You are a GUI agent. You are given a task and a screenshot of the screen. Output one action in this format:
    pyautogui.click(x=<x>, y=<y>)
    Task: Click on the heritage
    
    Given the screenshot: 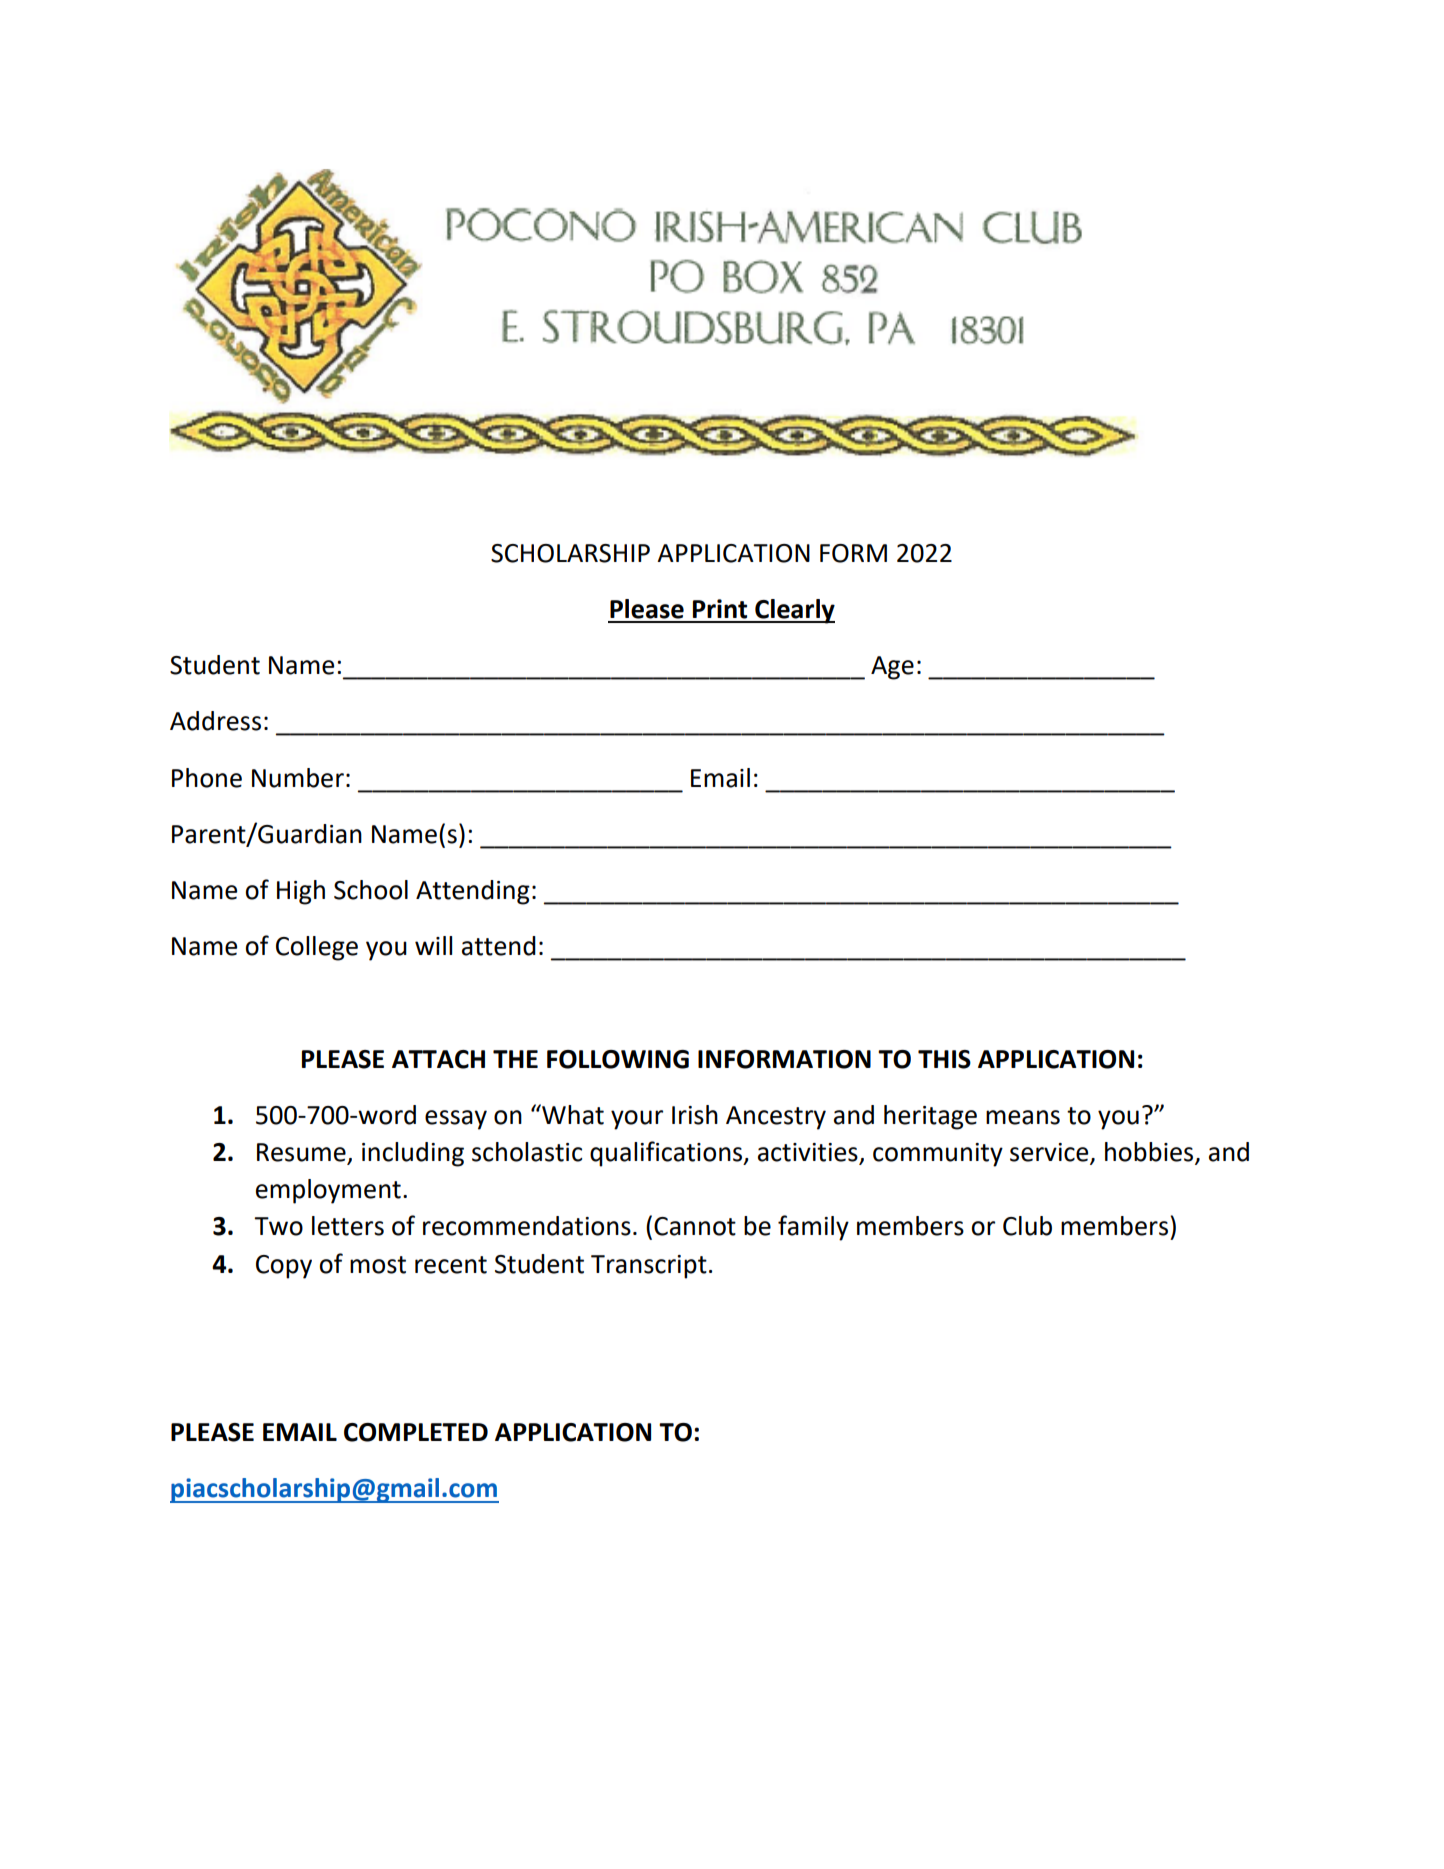 What is the action you would take?
    pyautogui.click(x=930, y=1117)
